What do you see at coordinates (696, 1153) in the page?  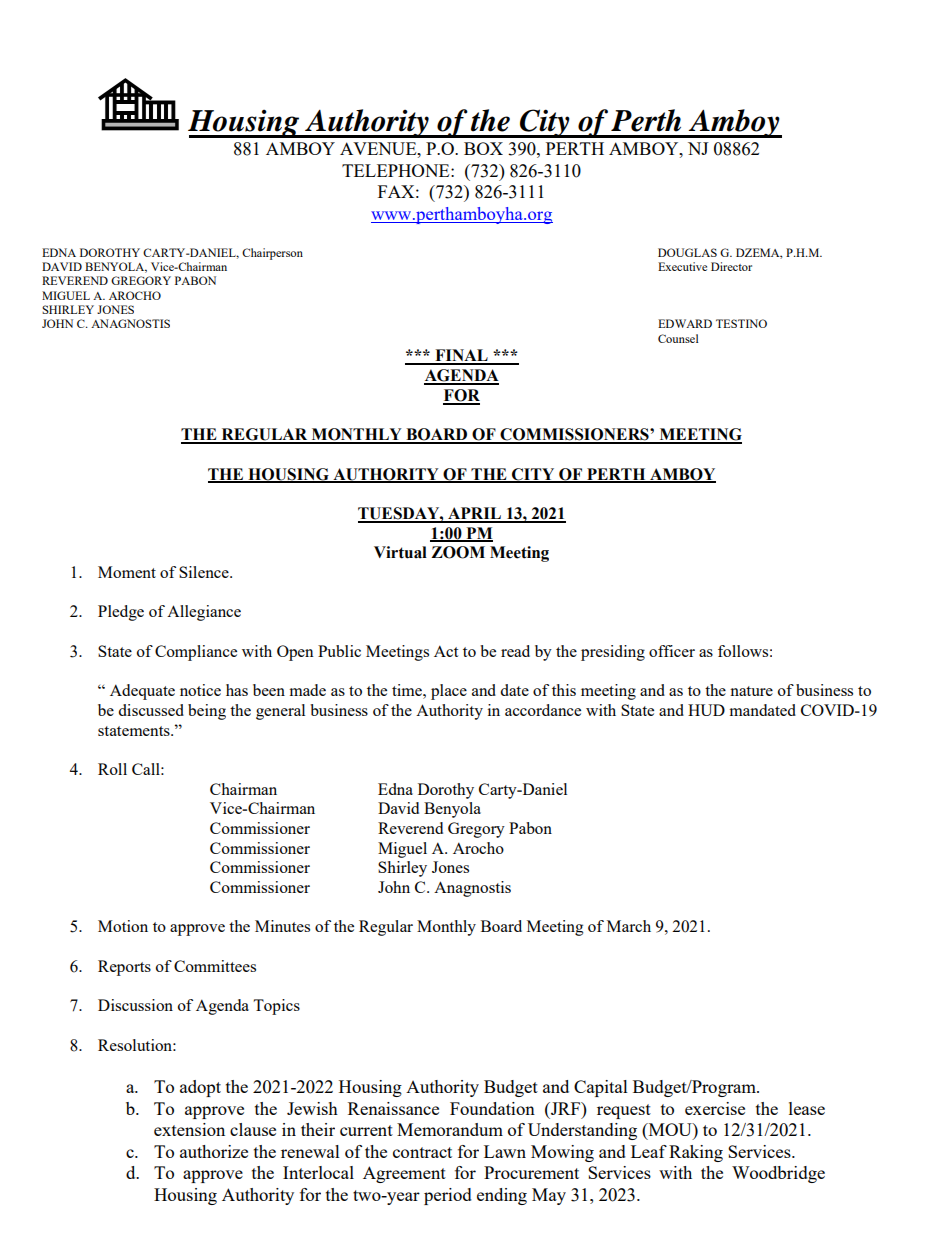 I see `Raking` at bounding box center [696, 1153].
